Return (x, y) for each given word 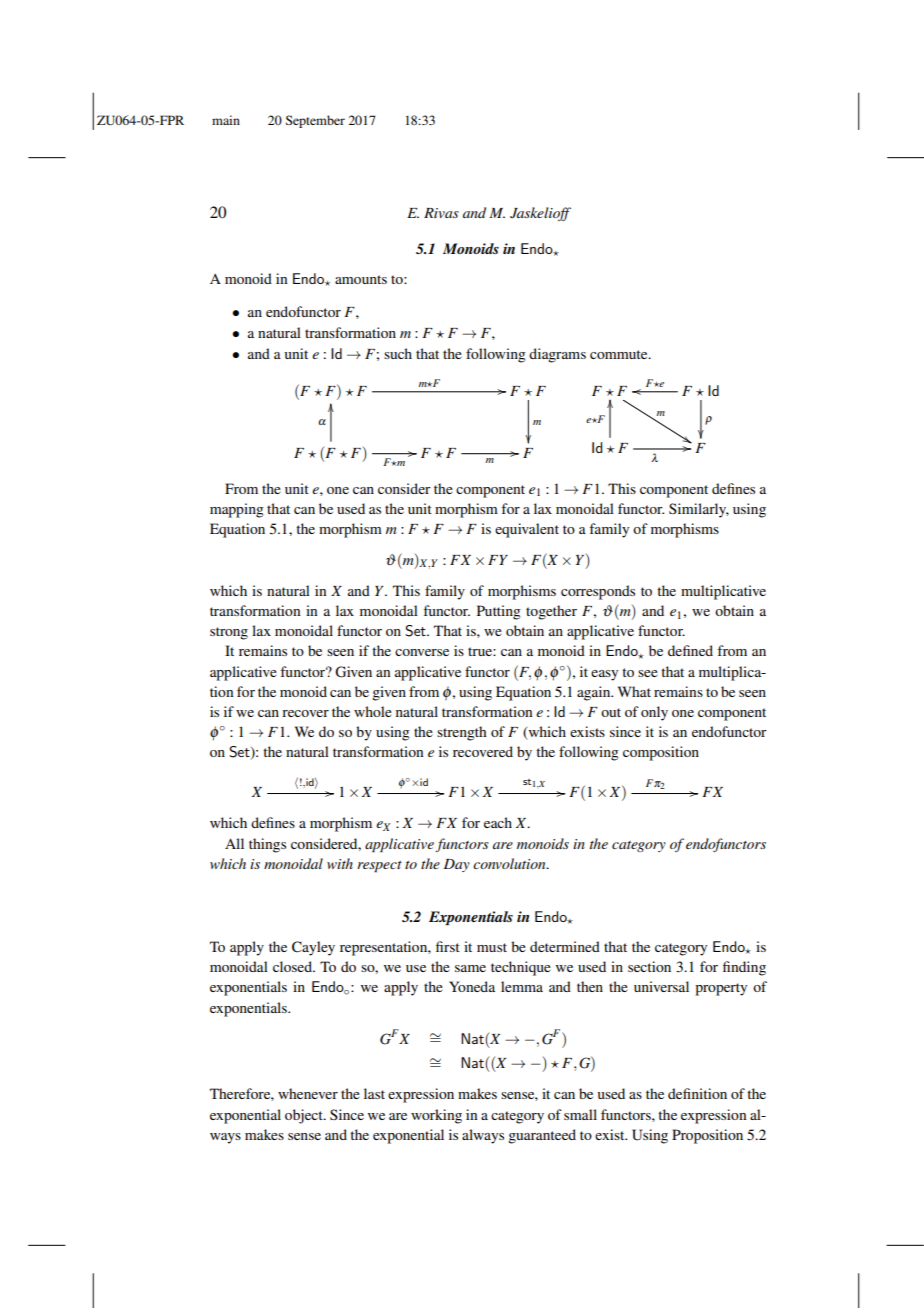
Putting (499, 612)
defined (690, 650)
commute (620, 354)
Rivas (441, 213)
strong (229, 633)
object (305, 1116)
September (315, 121)
